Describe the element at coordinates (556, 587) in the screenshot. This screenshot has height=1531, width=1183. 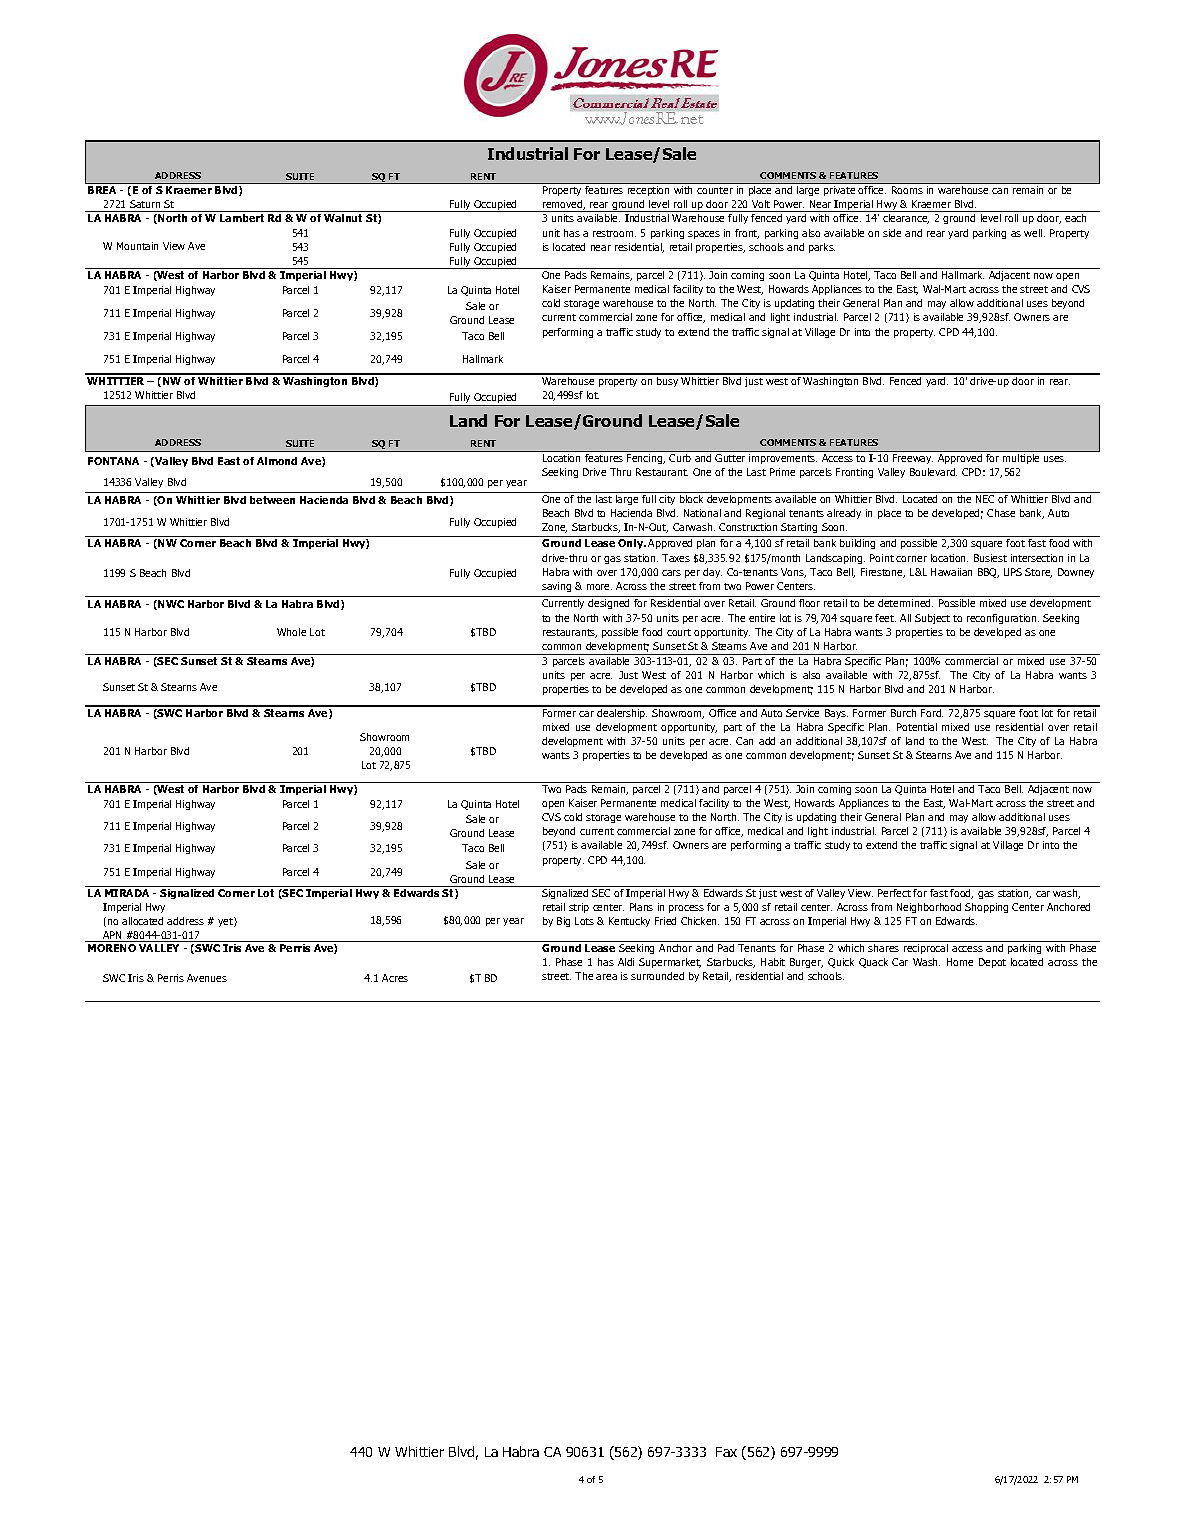
I see `saving` at that location.
